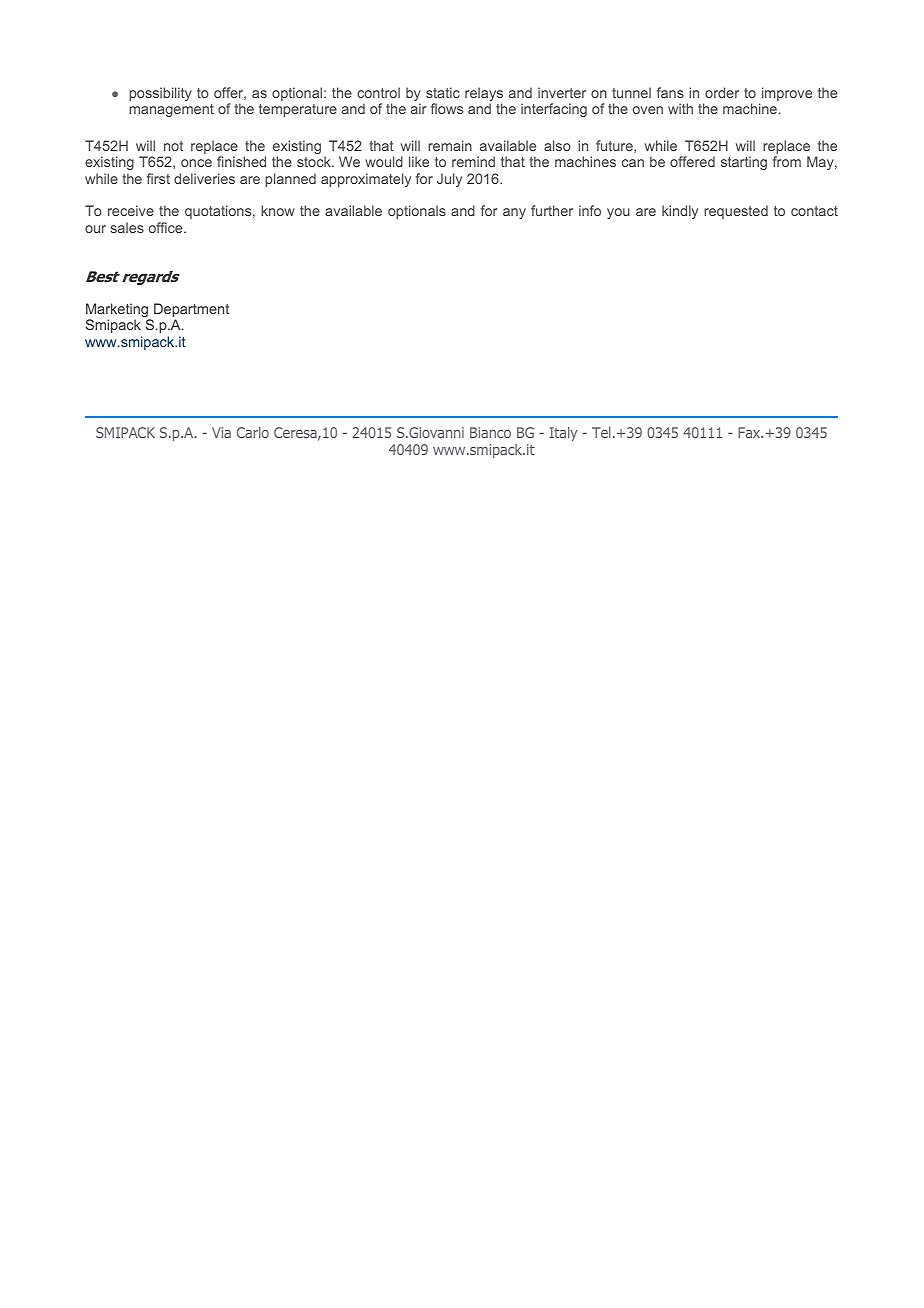 This page has width=924, height=1308. Describe the element at coordinates (167, 227) in the page. I see `office` at that location.
